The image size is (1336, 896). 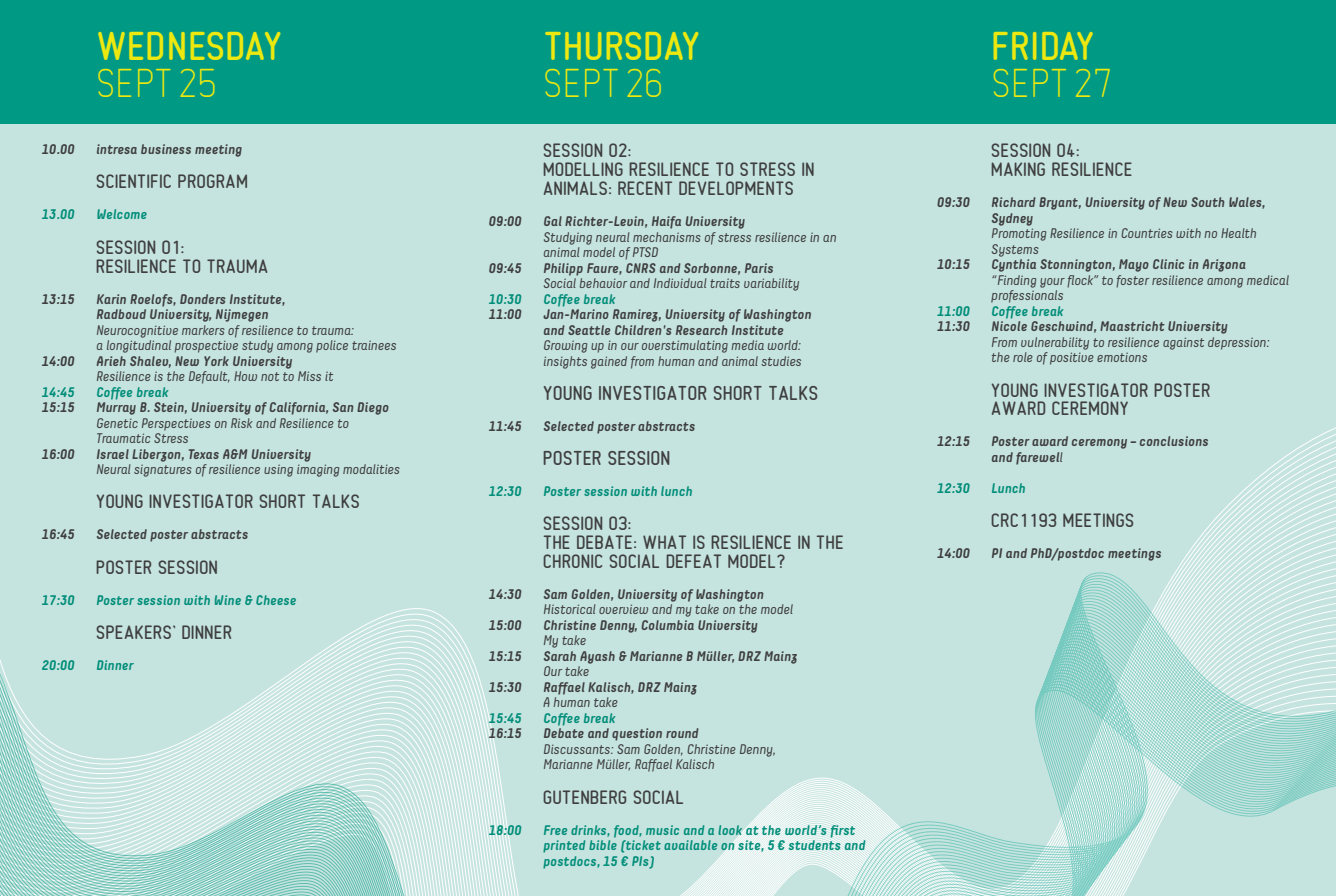 I want to click on WEDNESDAY, so click(x=189, y=46).
